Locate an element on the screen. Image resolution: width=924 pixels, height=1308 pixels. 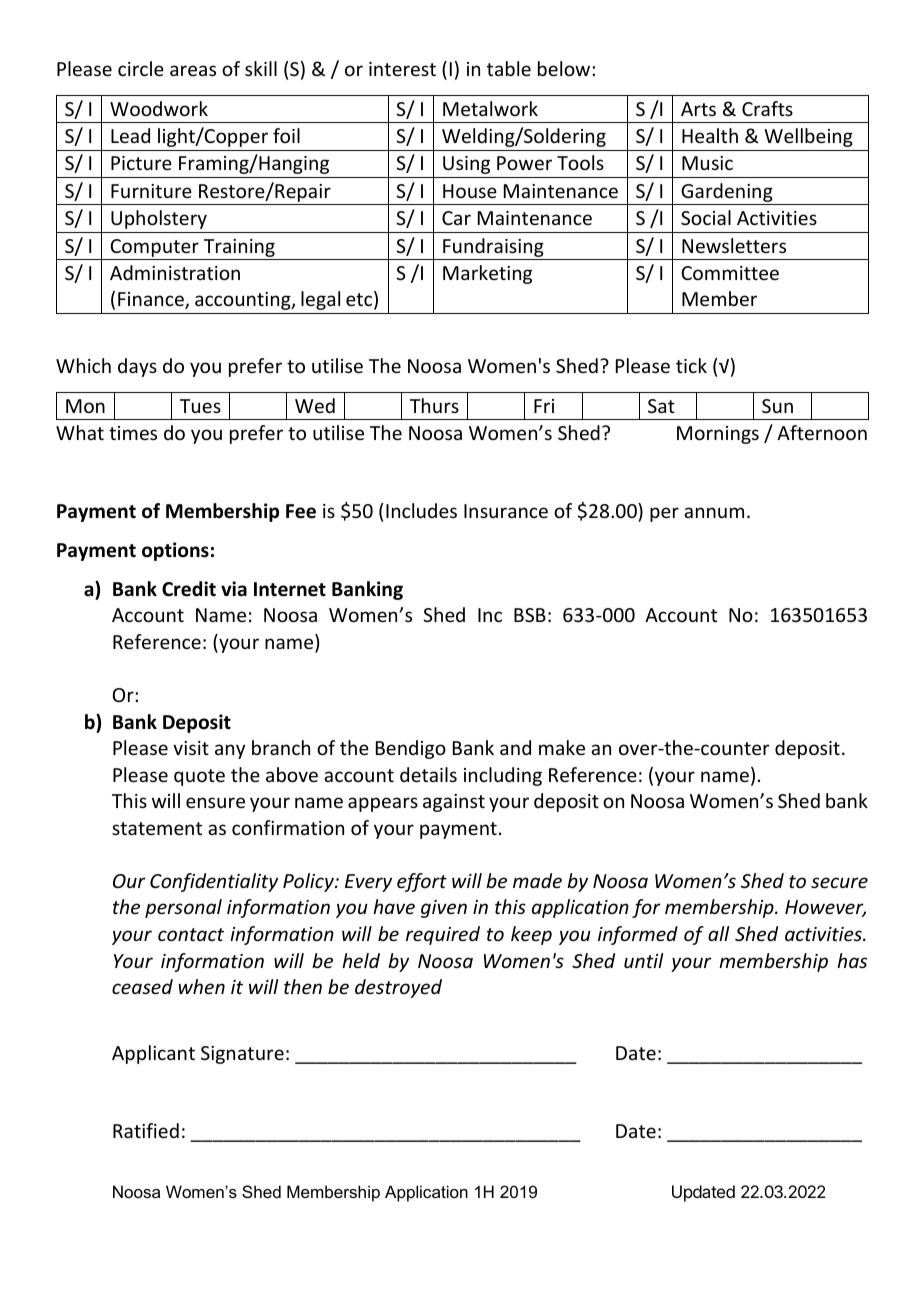
Ratified is located at coordinates (146, 1130).
